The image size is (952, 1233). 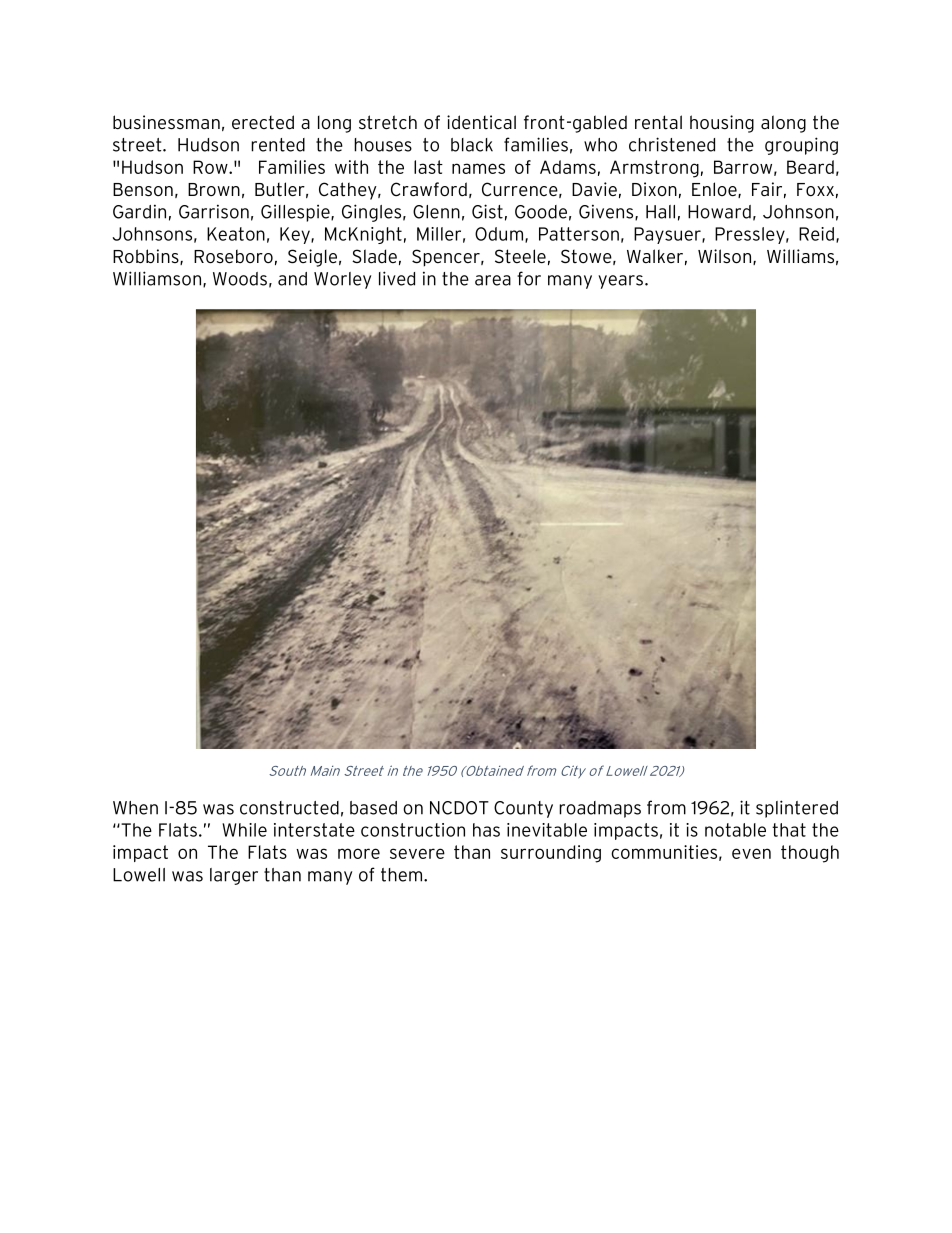 What do you see at coordinates (486, 830) in the screenshot?
I see `has` at bounding box center [486, 830].
